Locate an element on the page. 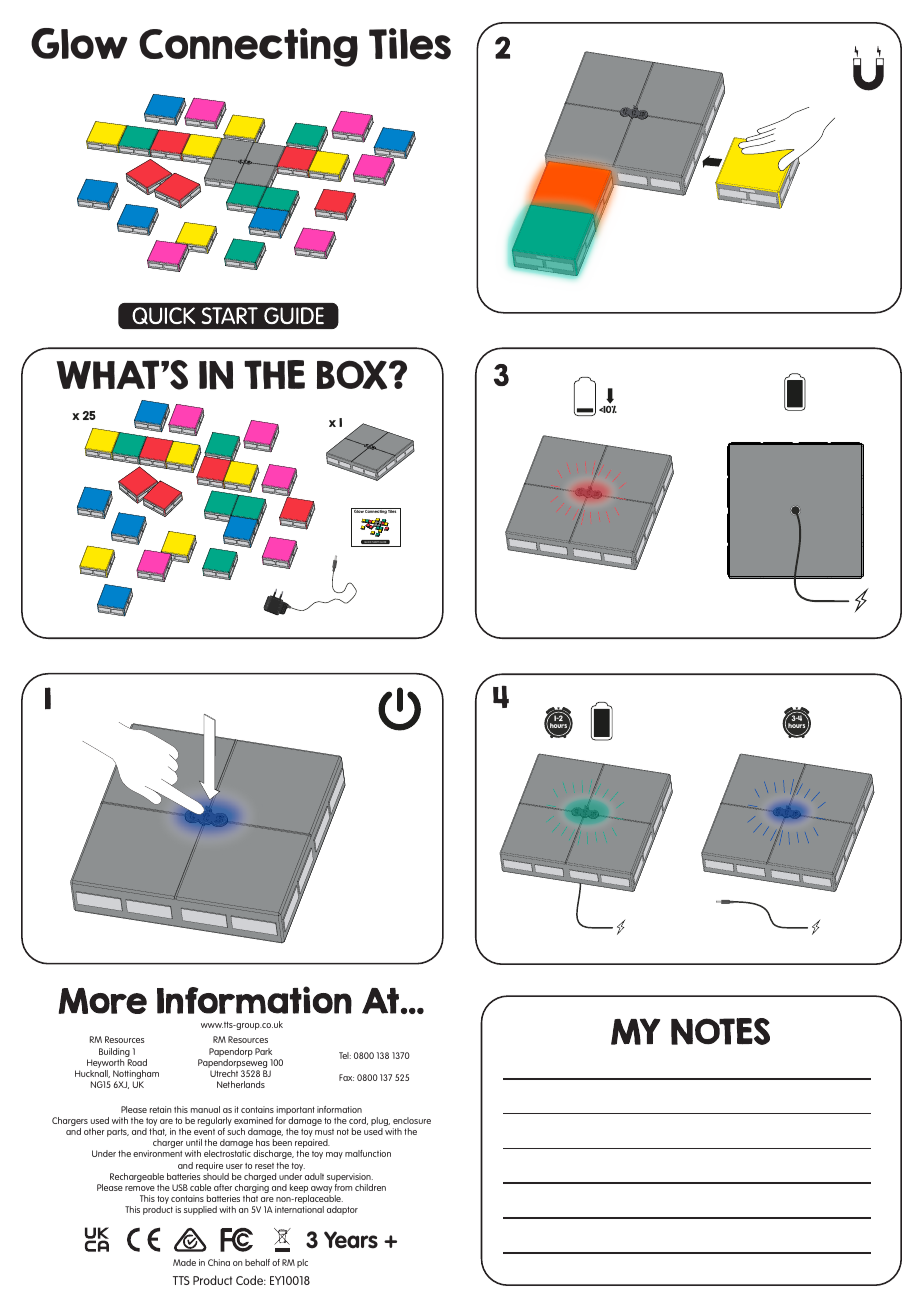 This document has width=924, height=1308. Park is located at coordinates (263, 1051).
